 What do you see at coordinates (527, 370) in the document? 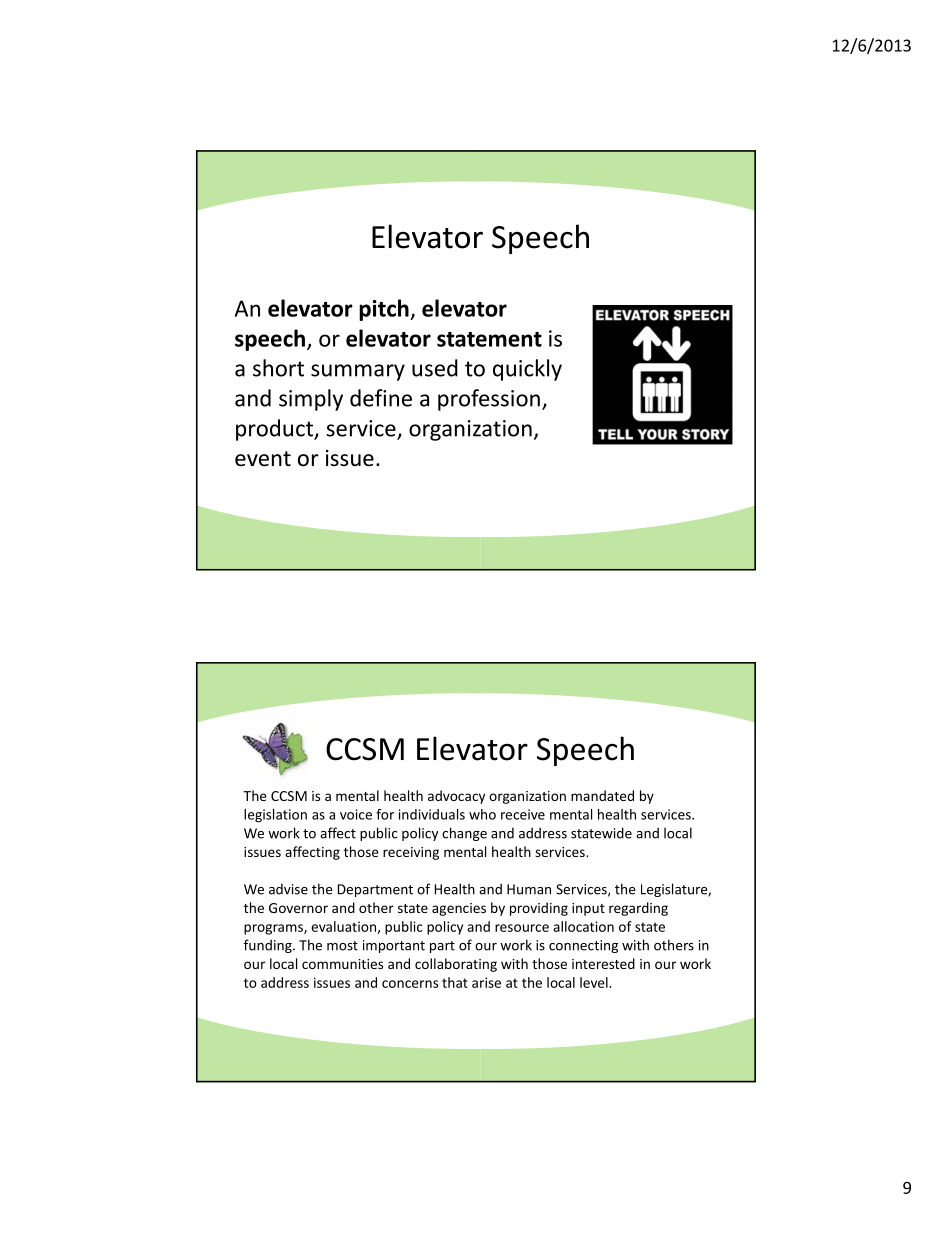
I see `quickly` at bounding box center [527, 370].
